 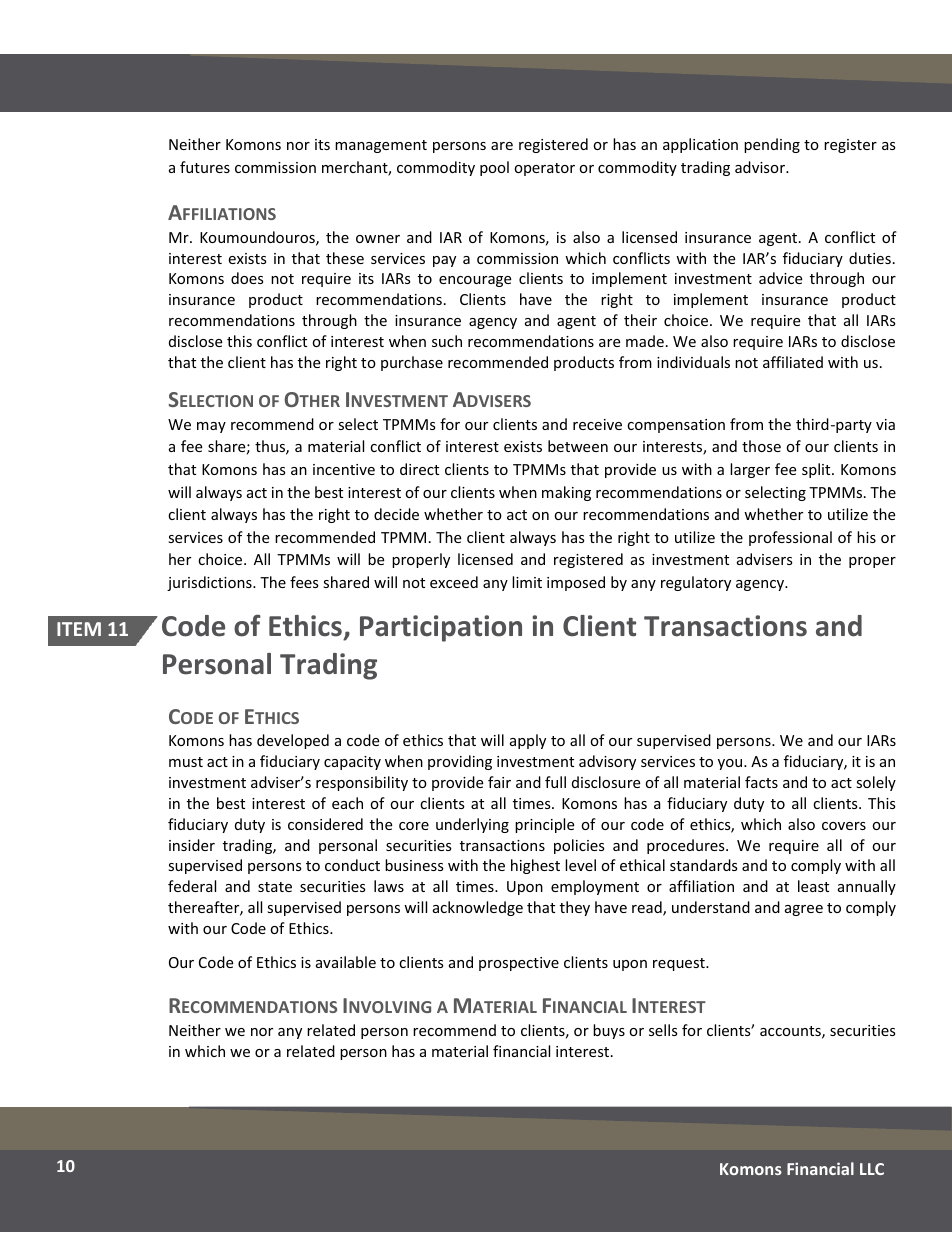 What do you see at coordinates (205, 167) in the screenshot?
I see `futures` at bounding box center [205, 167].
